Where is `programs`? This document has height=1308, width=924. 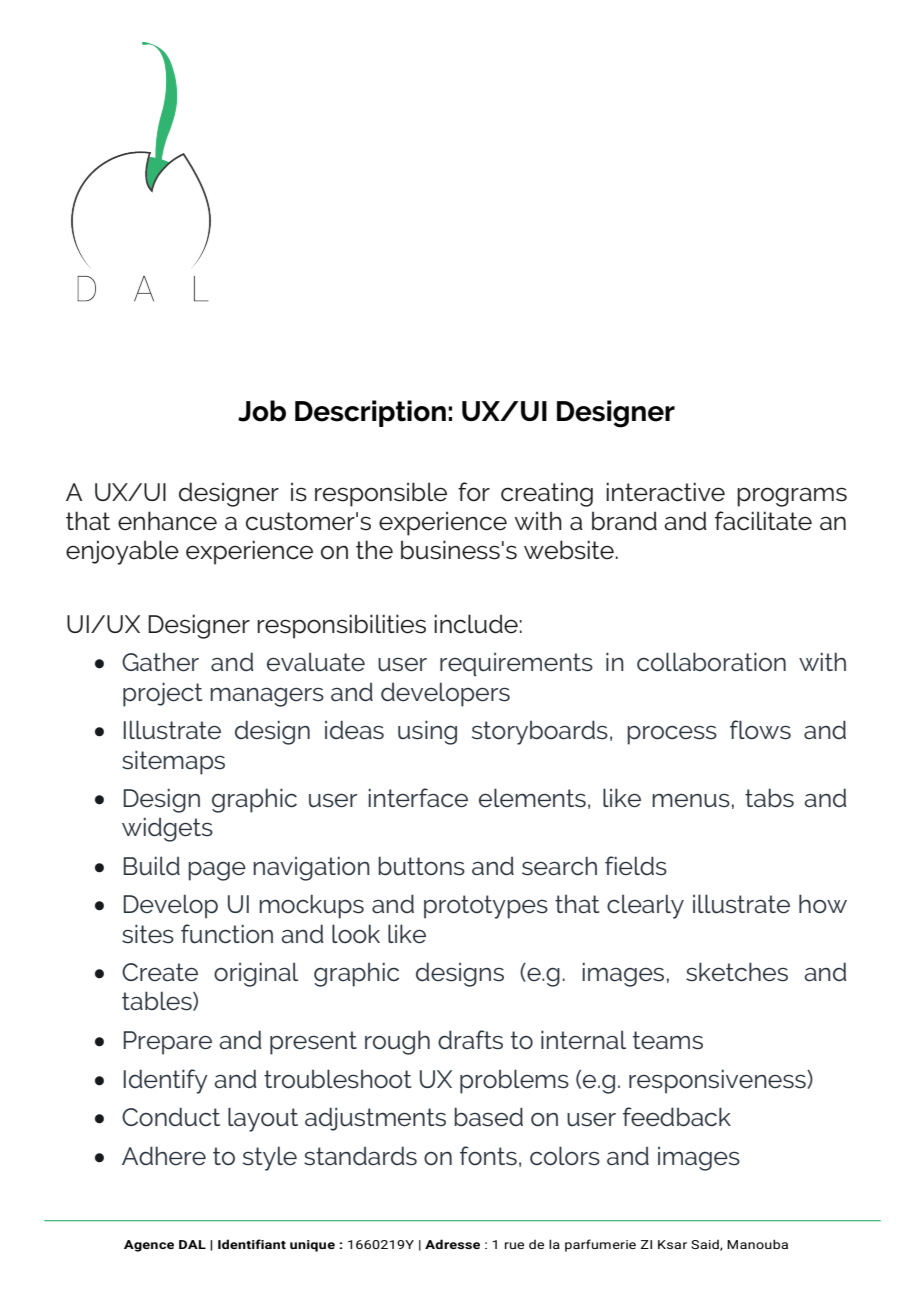 programs is located at coordinates (792, 497).
